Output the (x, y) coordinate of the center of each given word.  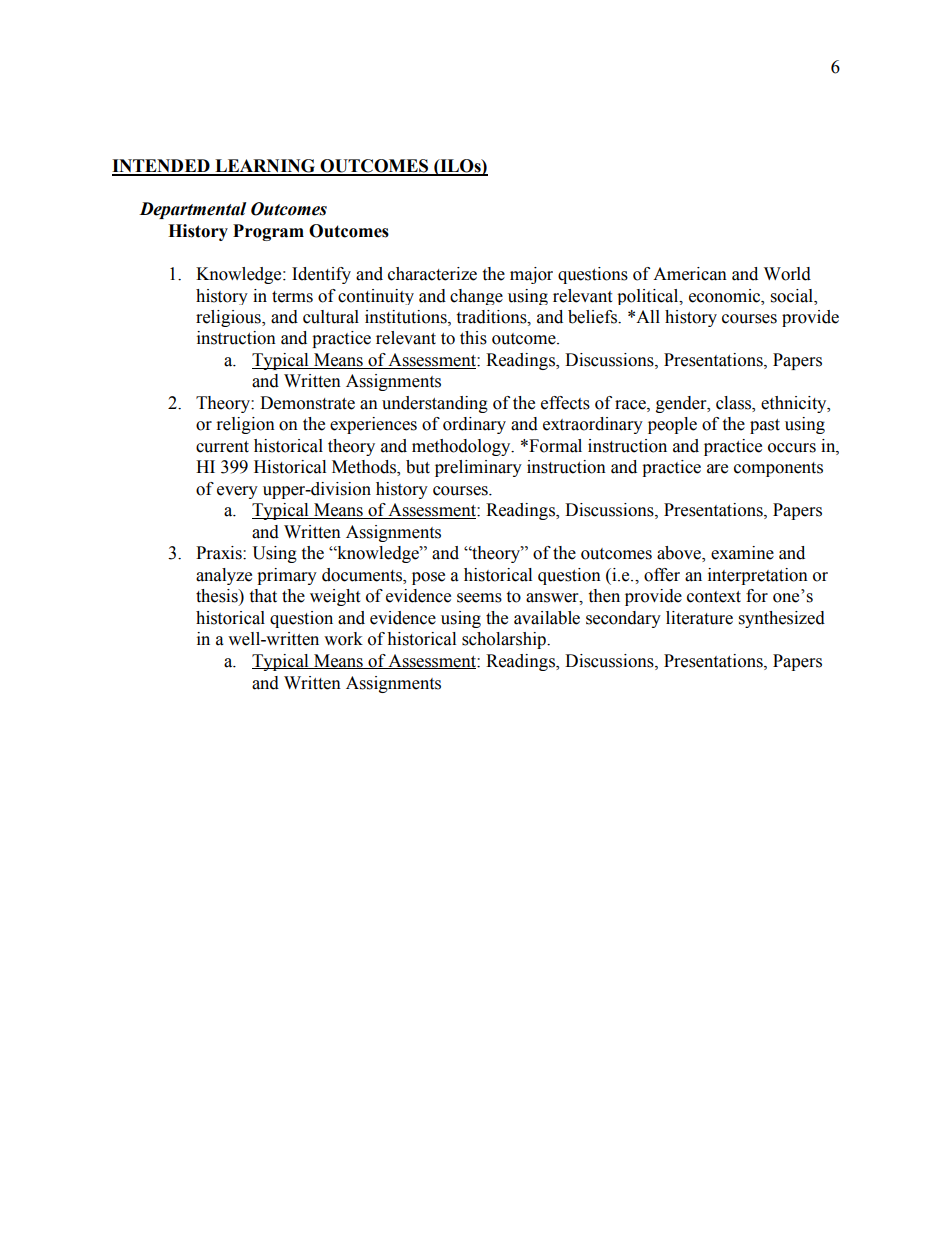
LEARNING (265, 167)
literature (699, 618)
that (263, 596)
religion (246, 425)
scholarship (505, 640)
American (690, 274)
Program (268, 232)
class (735, 403)
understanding (435, 404)
